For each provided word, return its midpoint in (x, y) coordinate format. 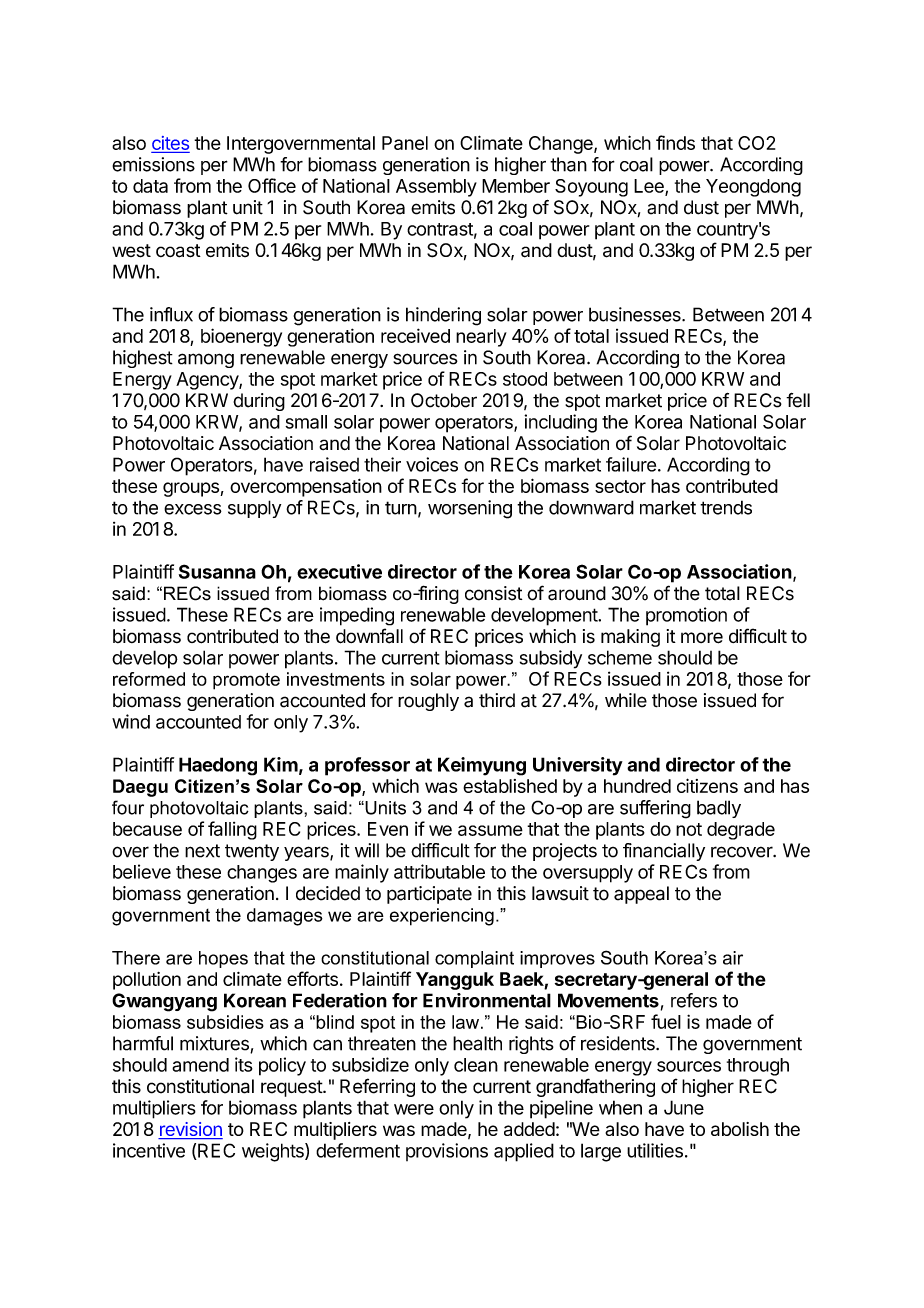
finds (675, 142)
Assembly (436, 188)
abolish (740, 1129)
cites (170, 143)
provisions (447, 1152)
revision (190, 1130)
